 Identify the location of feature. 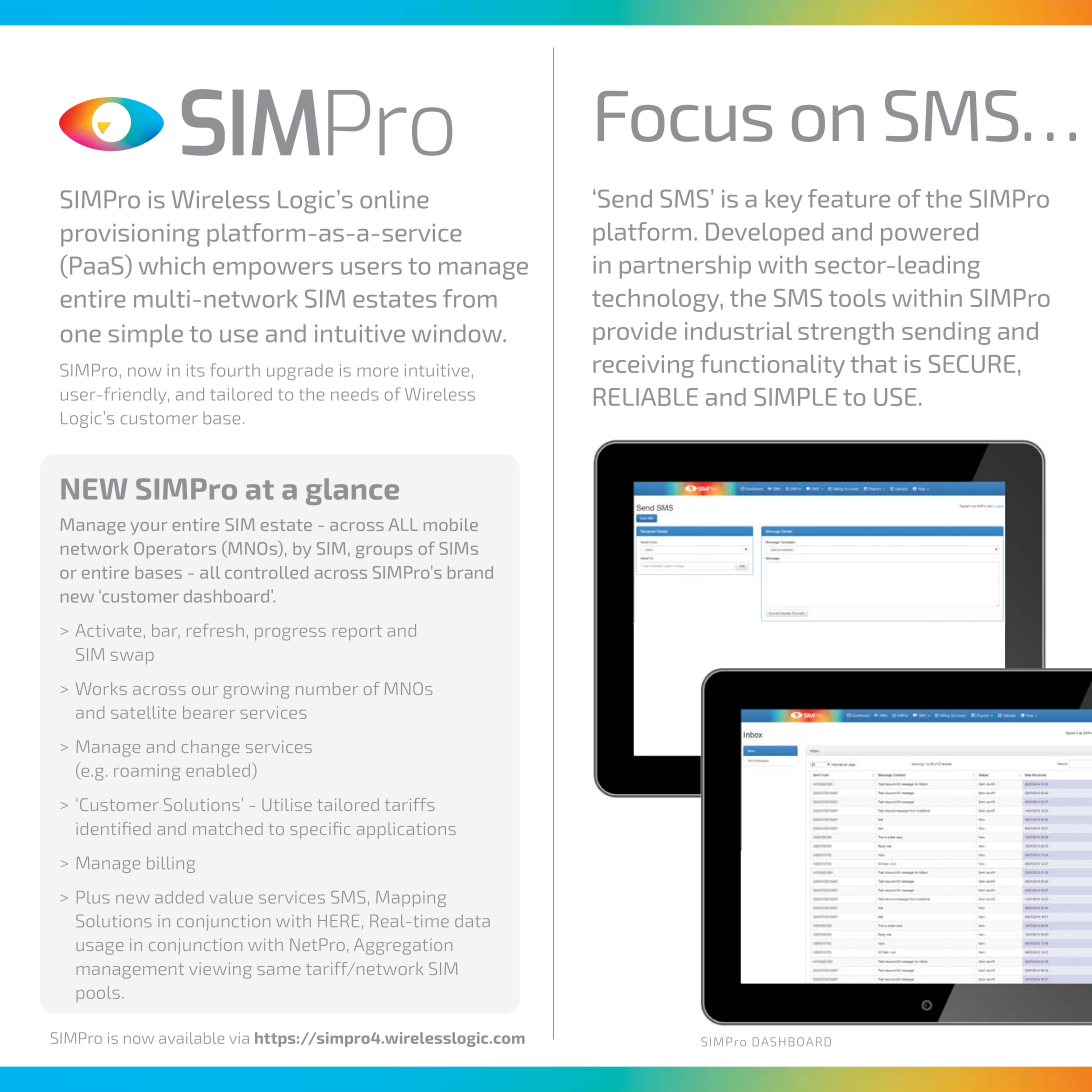
(849, 198).
